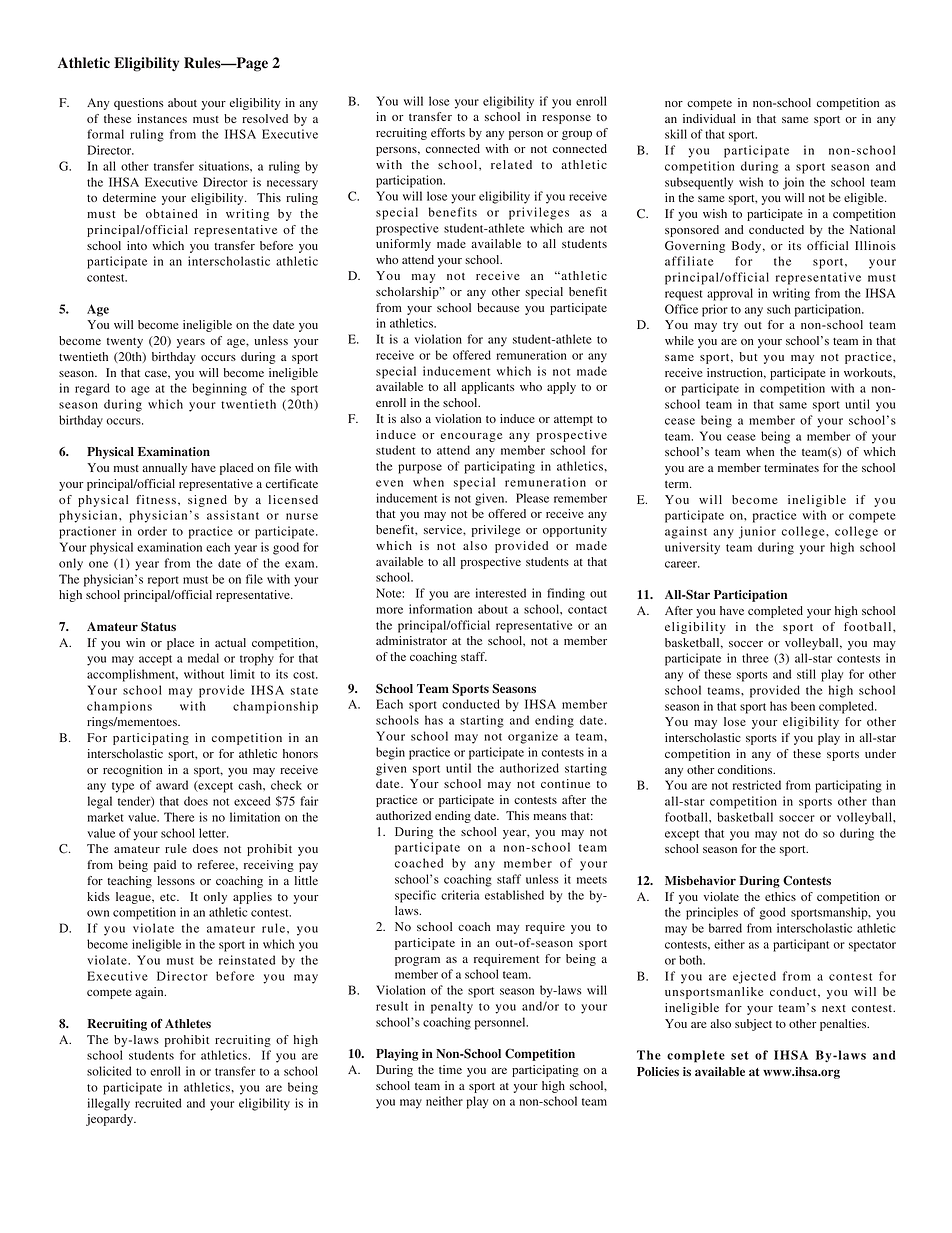 The width and height of the image is (952, 1233). I want to click on join, so click(793, 183).
